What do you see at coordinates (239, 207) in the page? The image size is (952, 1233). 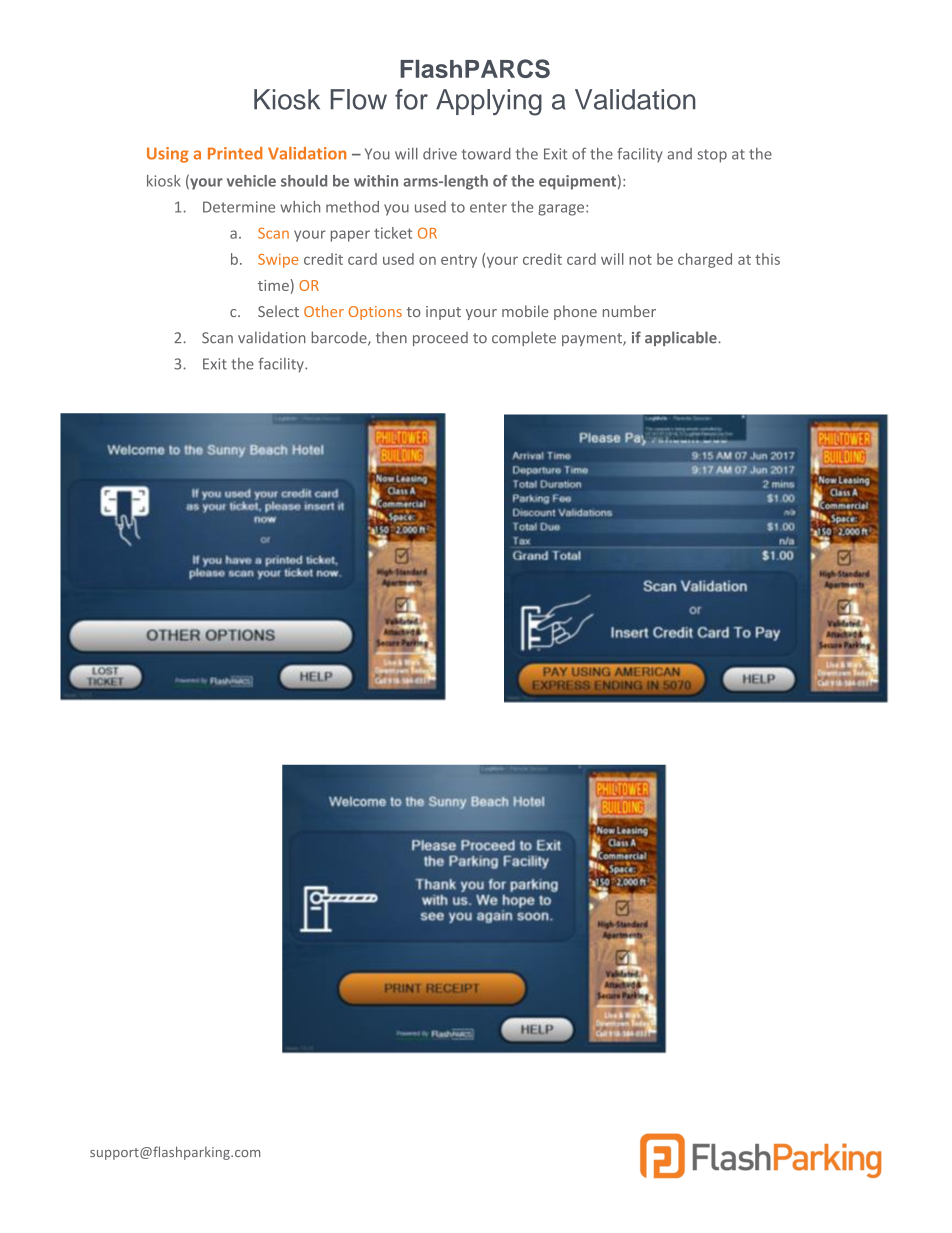 I see `Determine` at bounding box center [239, 207].
